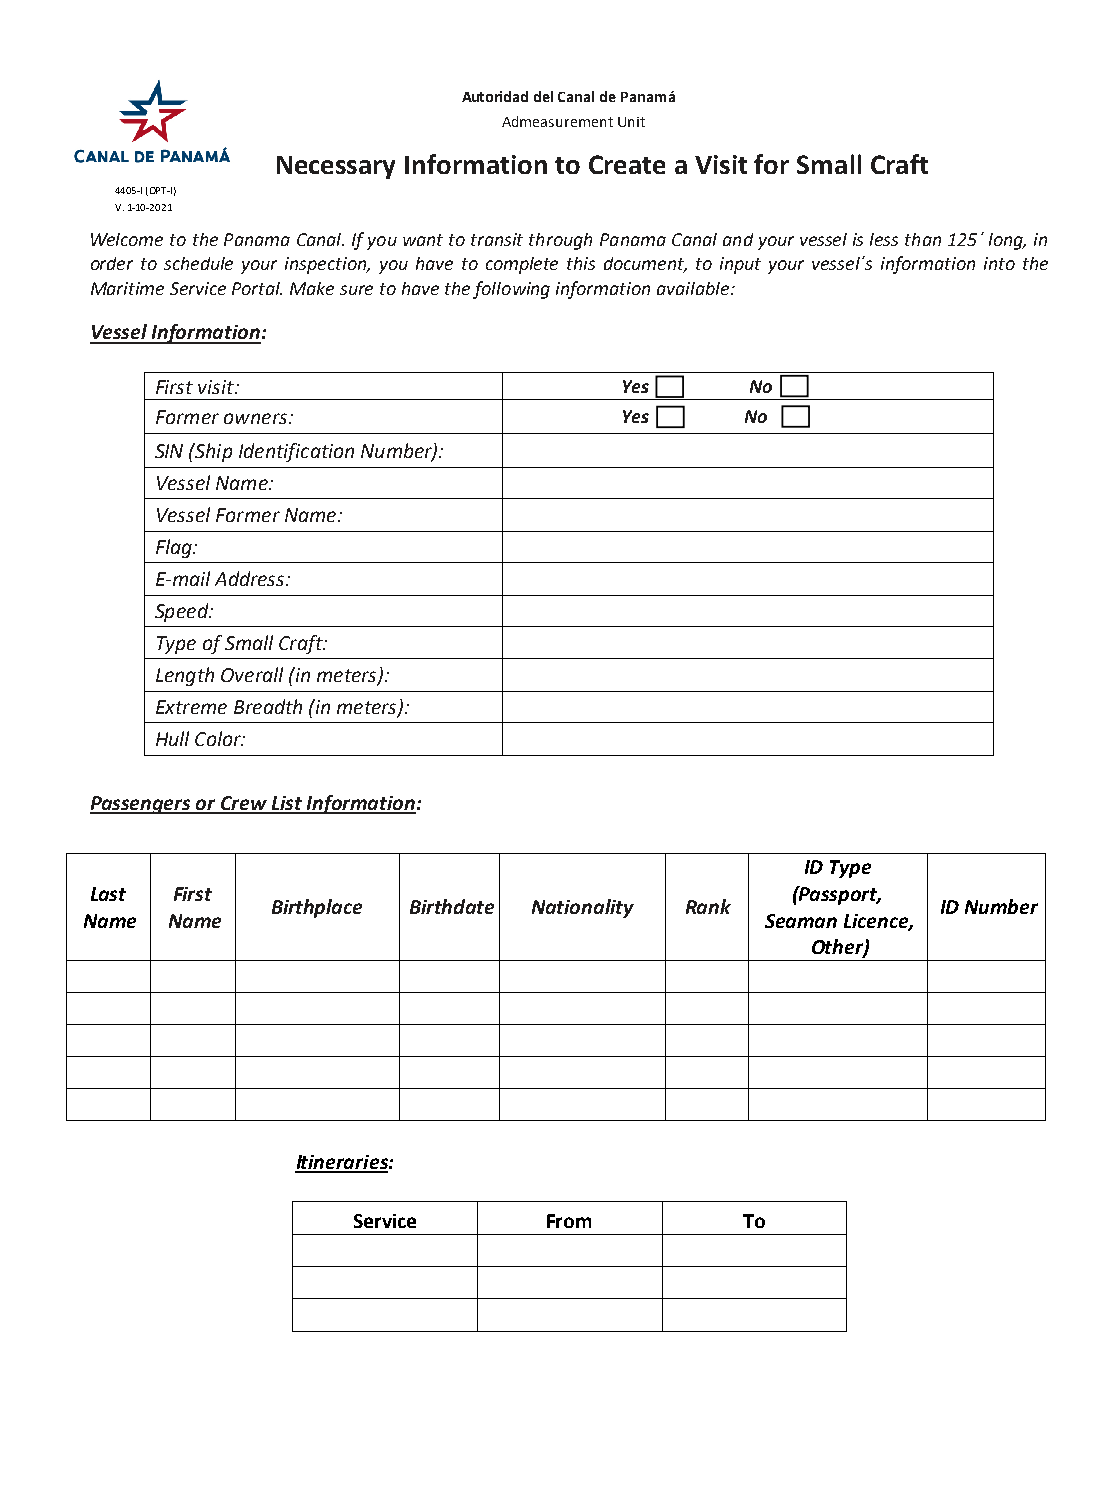 This image has width=1114, height=1486. What do you see at coordinates (336, 167) in the image?
I see `Necessary` at bounding box center [336, 167].
